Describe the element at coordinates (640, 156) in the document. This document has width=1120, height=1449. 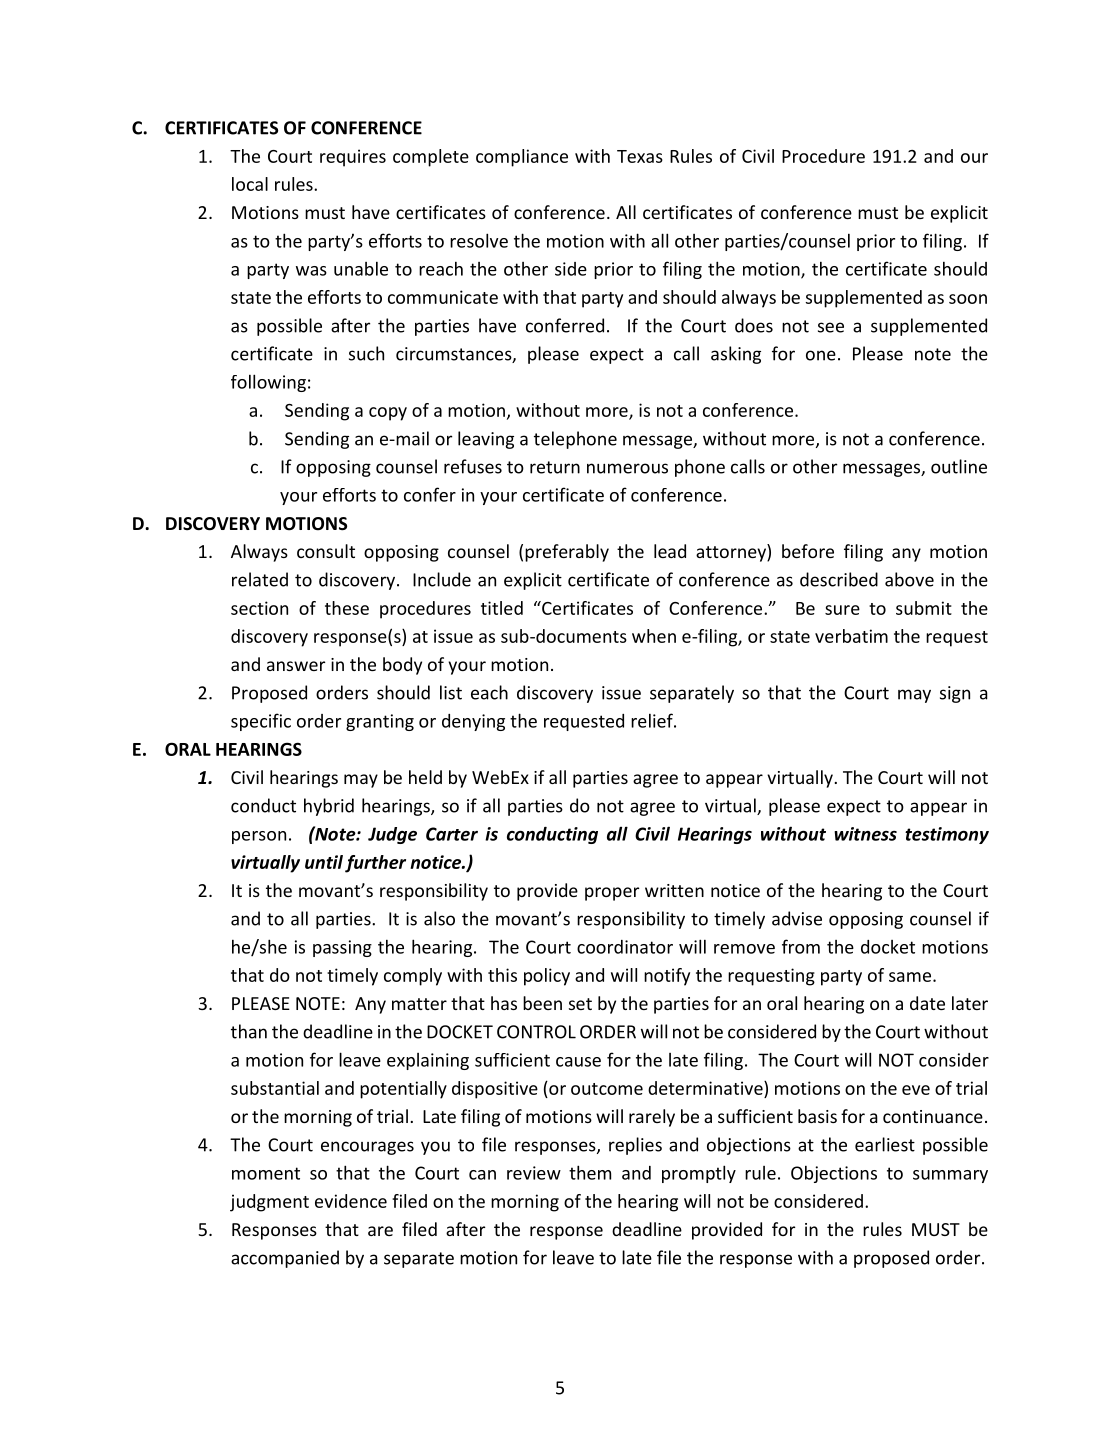
I see `Texas` at that location.
